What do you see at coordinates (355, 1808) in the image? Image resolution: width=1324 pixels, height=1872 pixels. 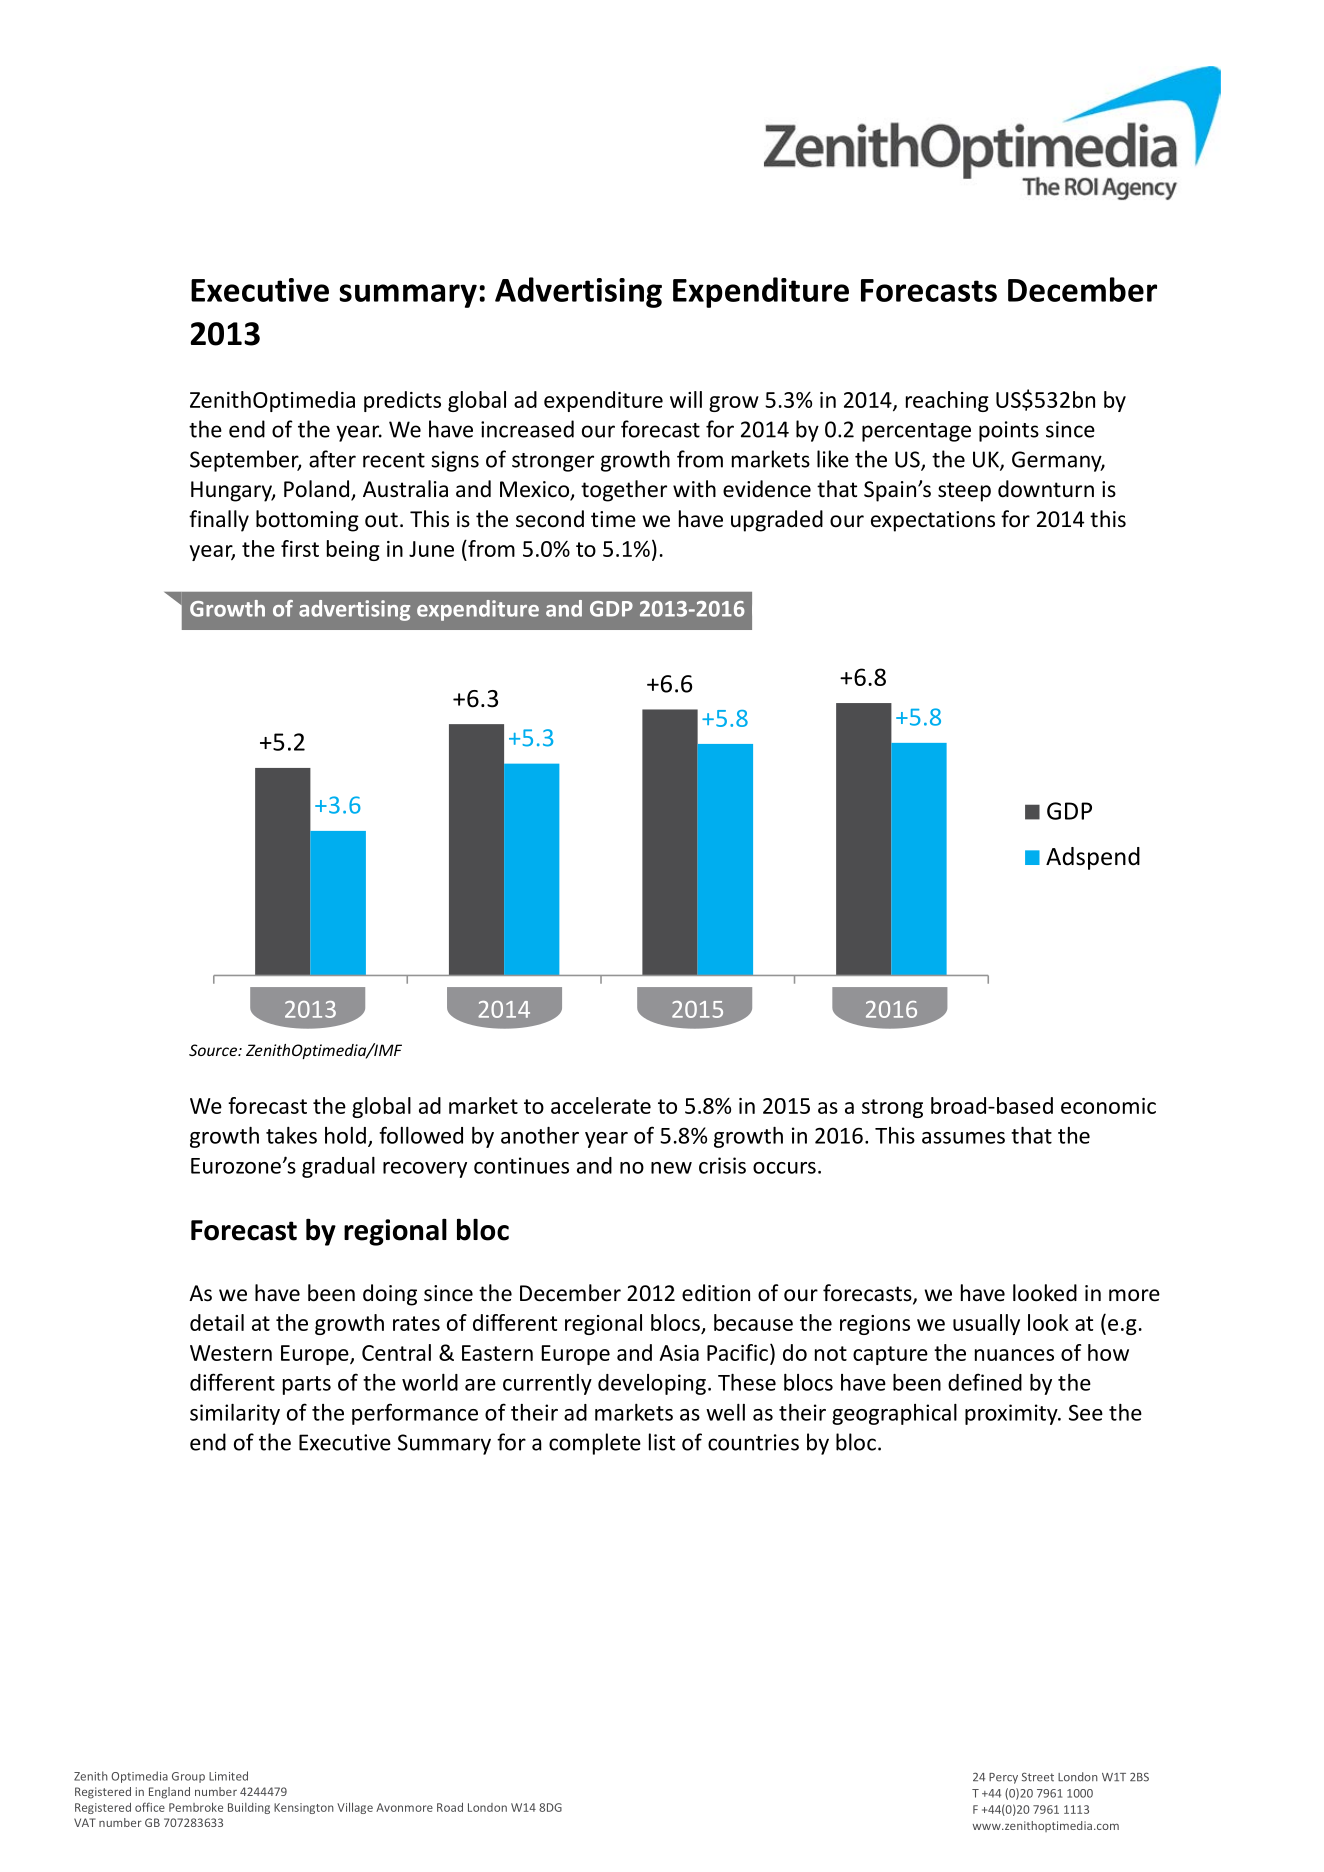 I see `Village` at bounding box center [355, 1808].
